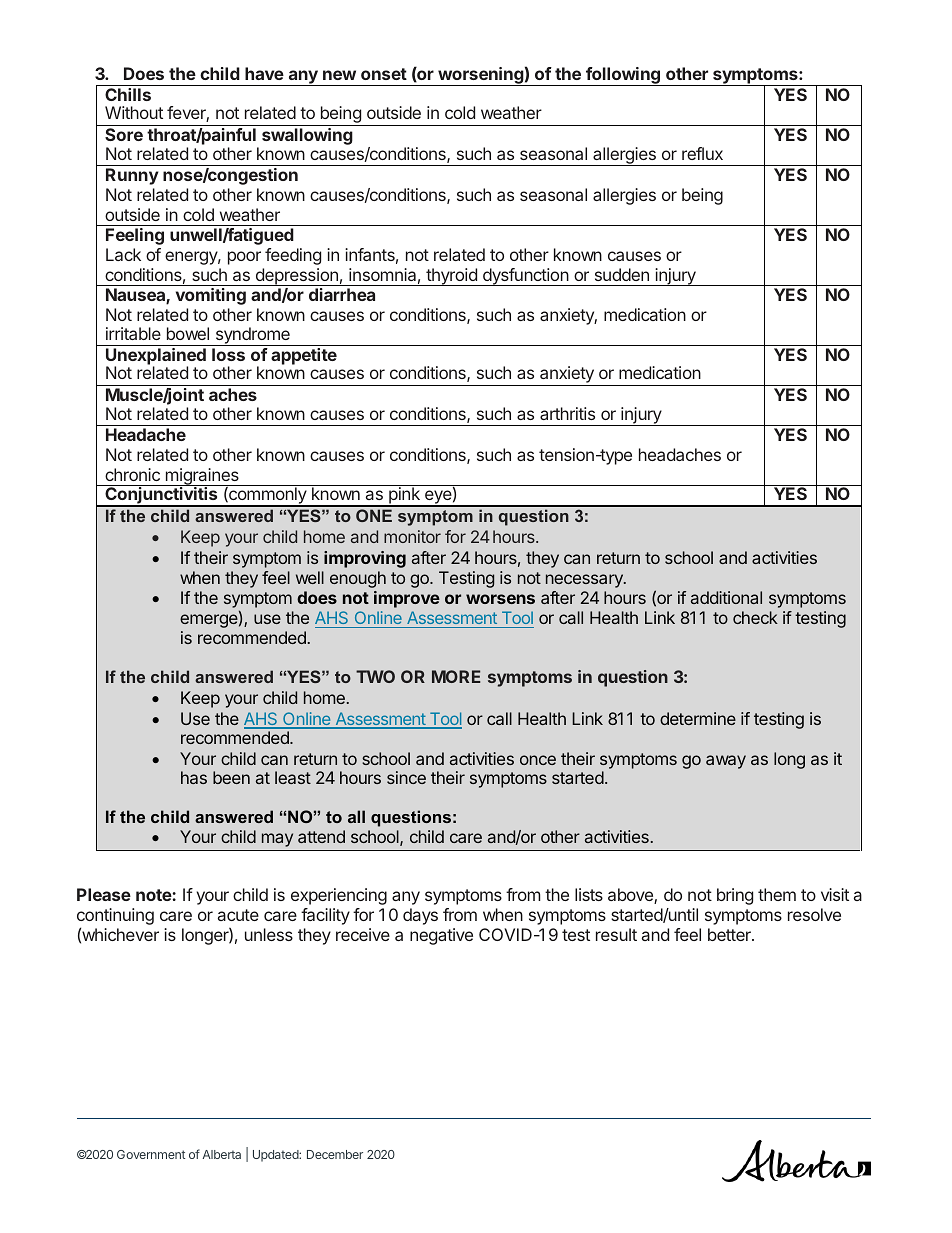 The height and width of the screenshot is (1233, 952). I want to click on December, so click(335, 1154).
